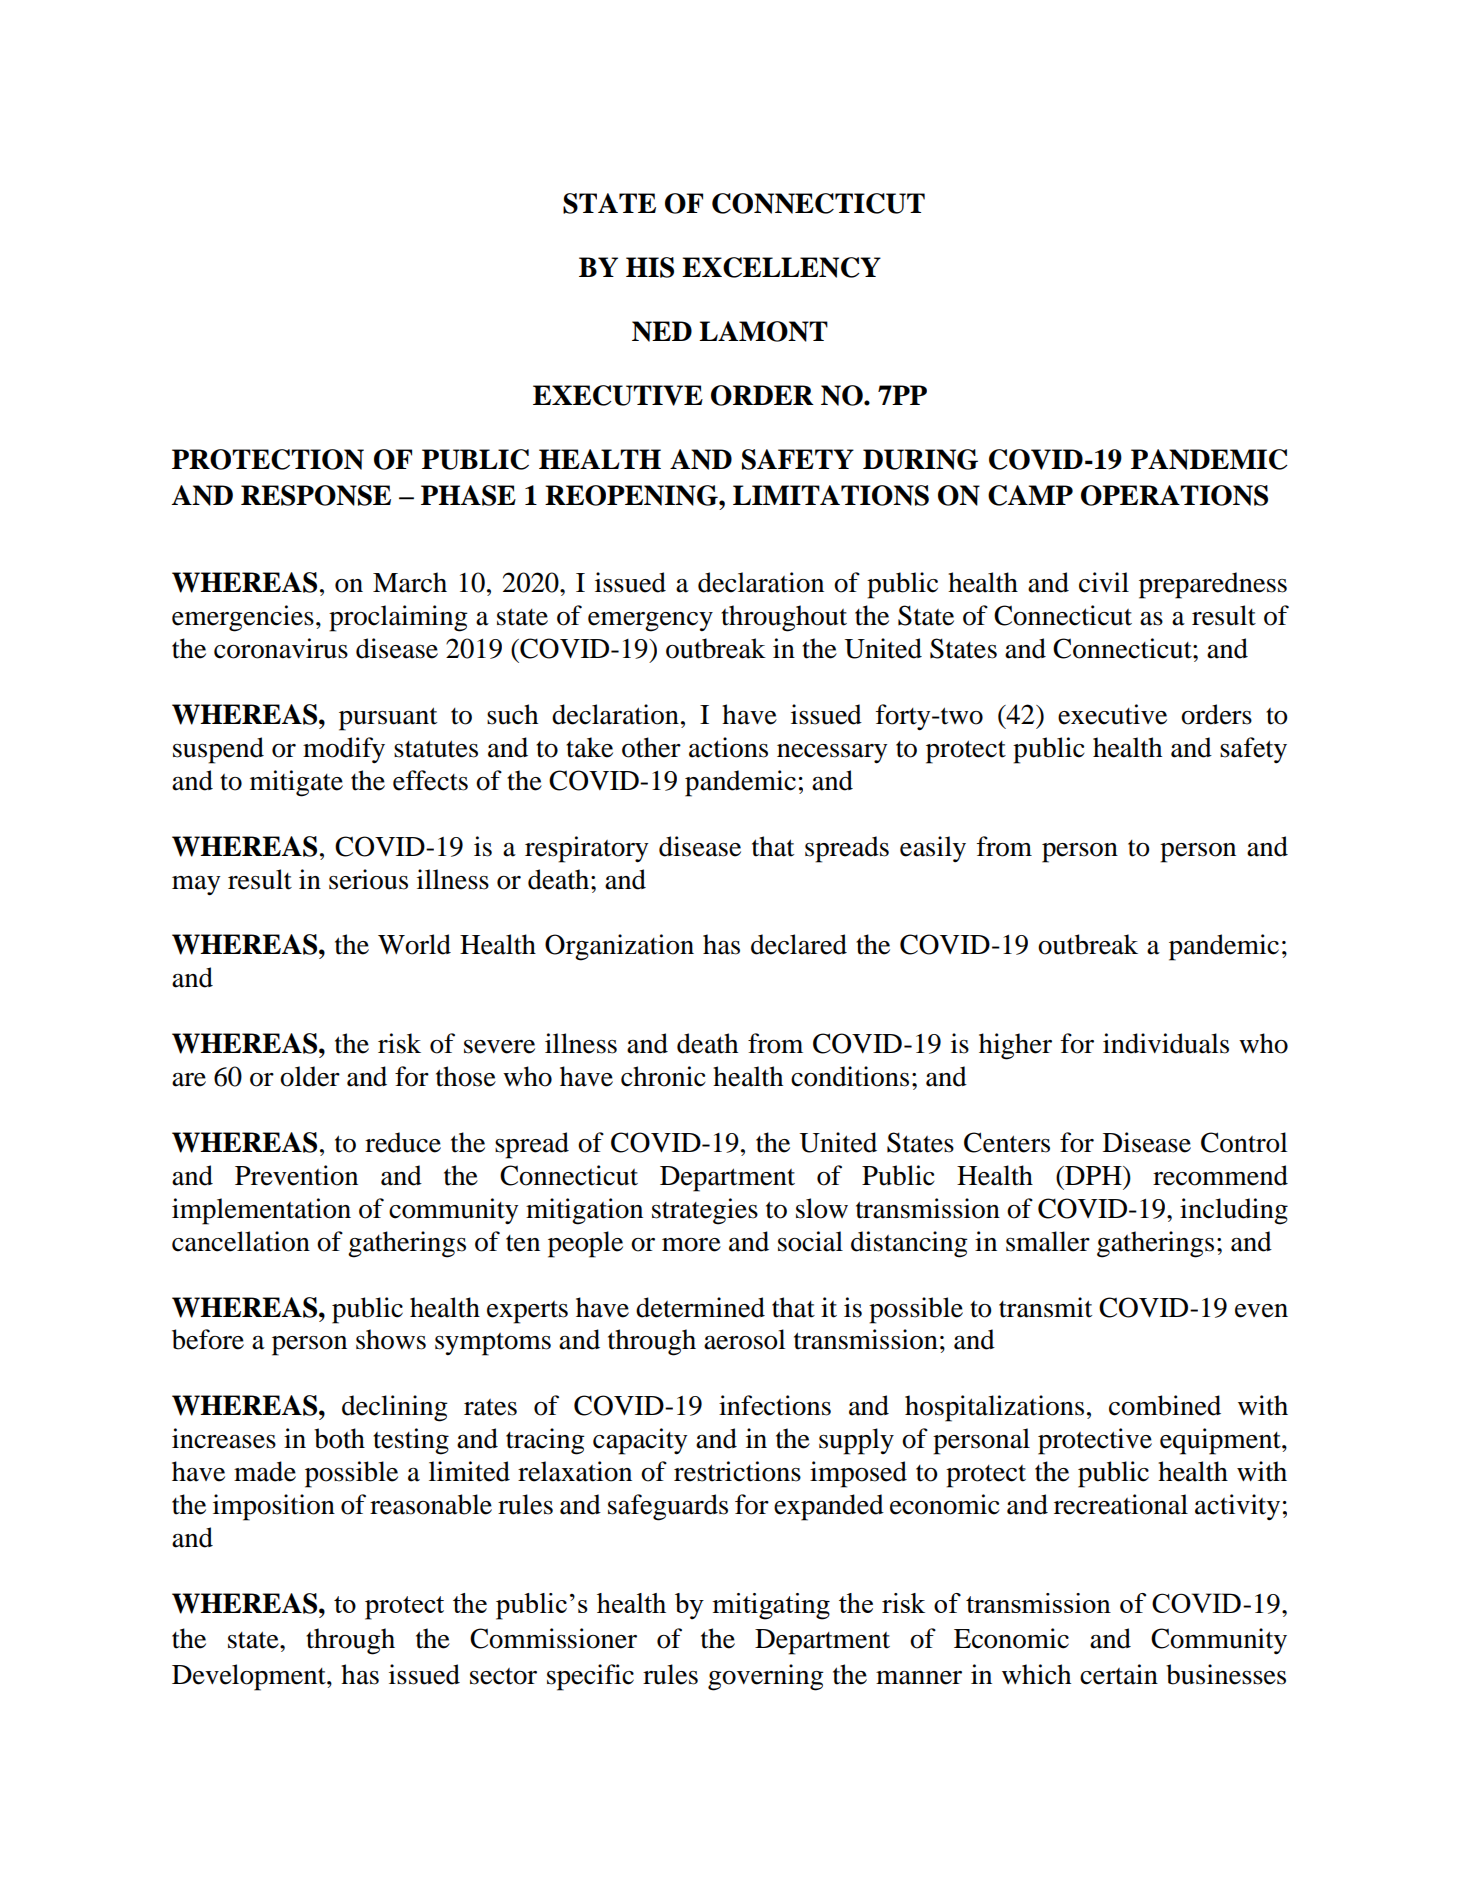 The height and width of the screenshot is (1889, 1460). What do you see at coordinates (250, 1677) in the screenshot?
I see `Development` at bounding box center [250, 1677].
